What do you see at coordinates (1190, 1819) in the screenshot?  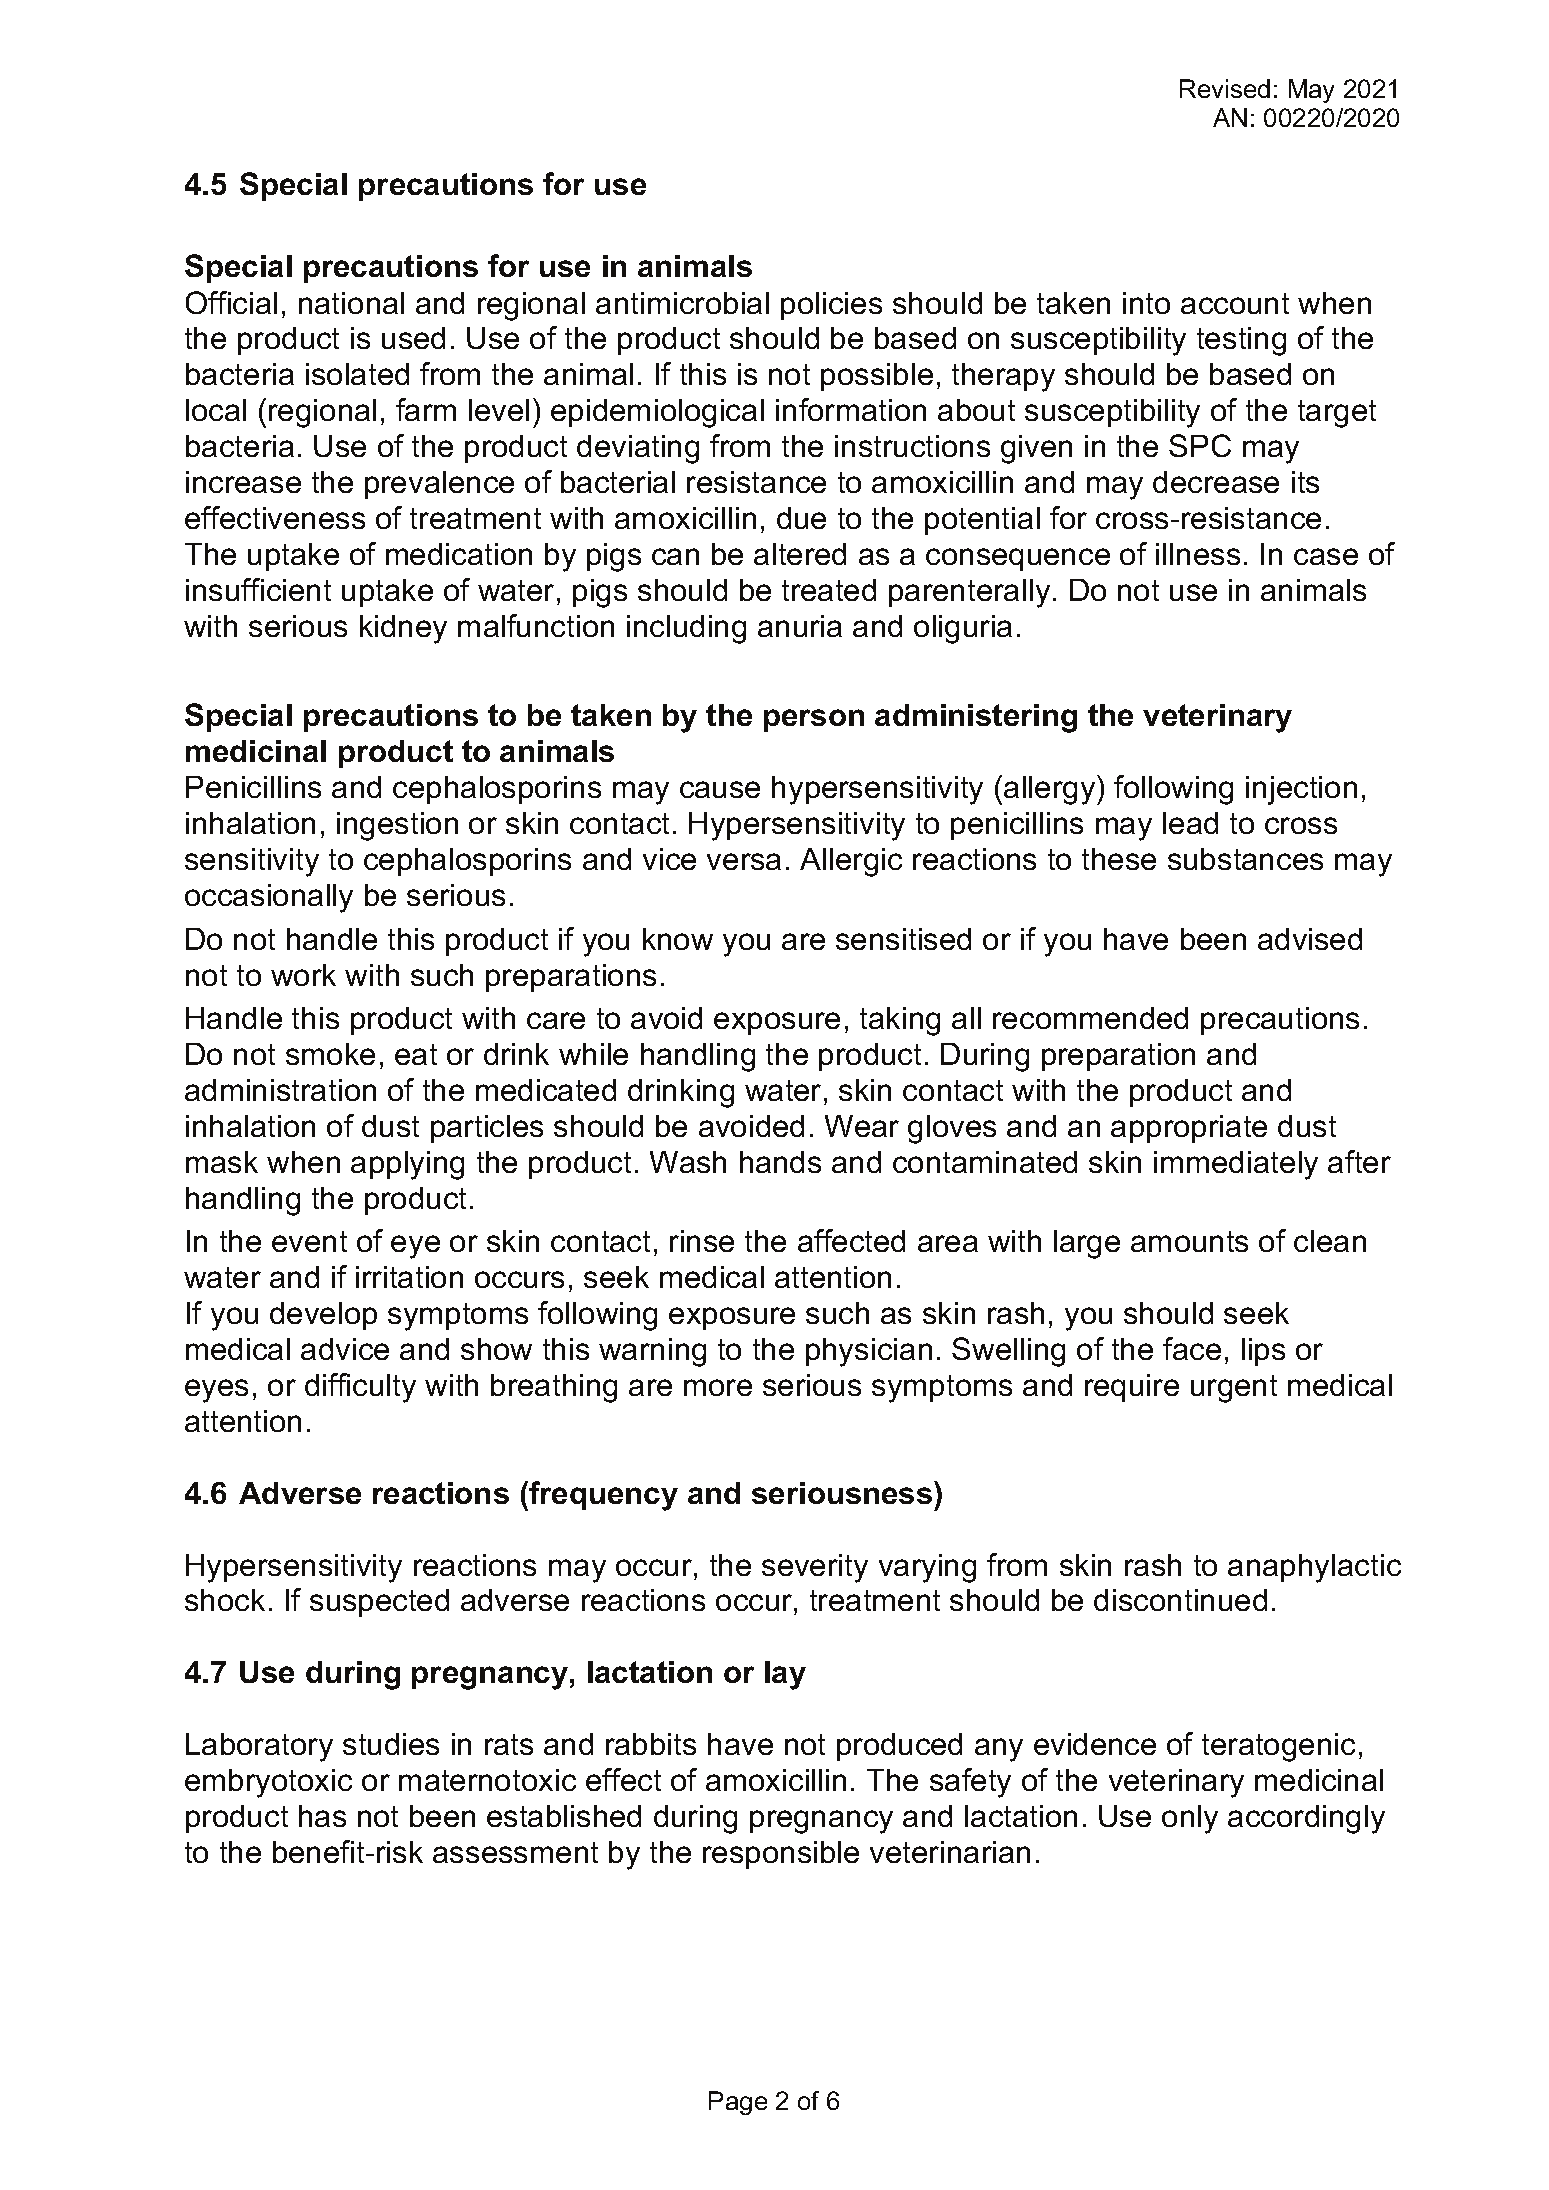 I see `only` at bounding box center [1190, 1819].
